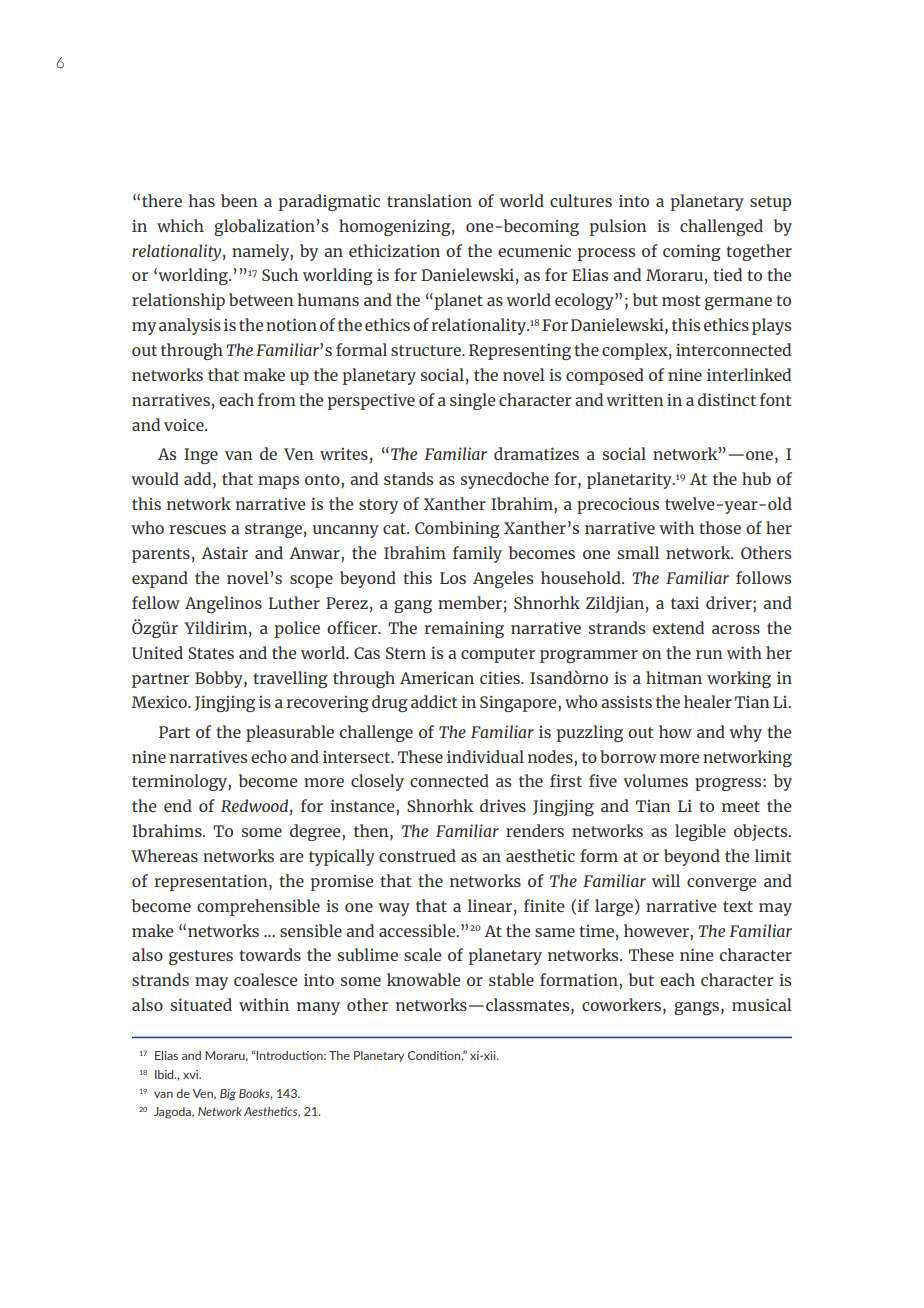 This document has width=924, height=1308. I want to click on been, so click(239, 200).
